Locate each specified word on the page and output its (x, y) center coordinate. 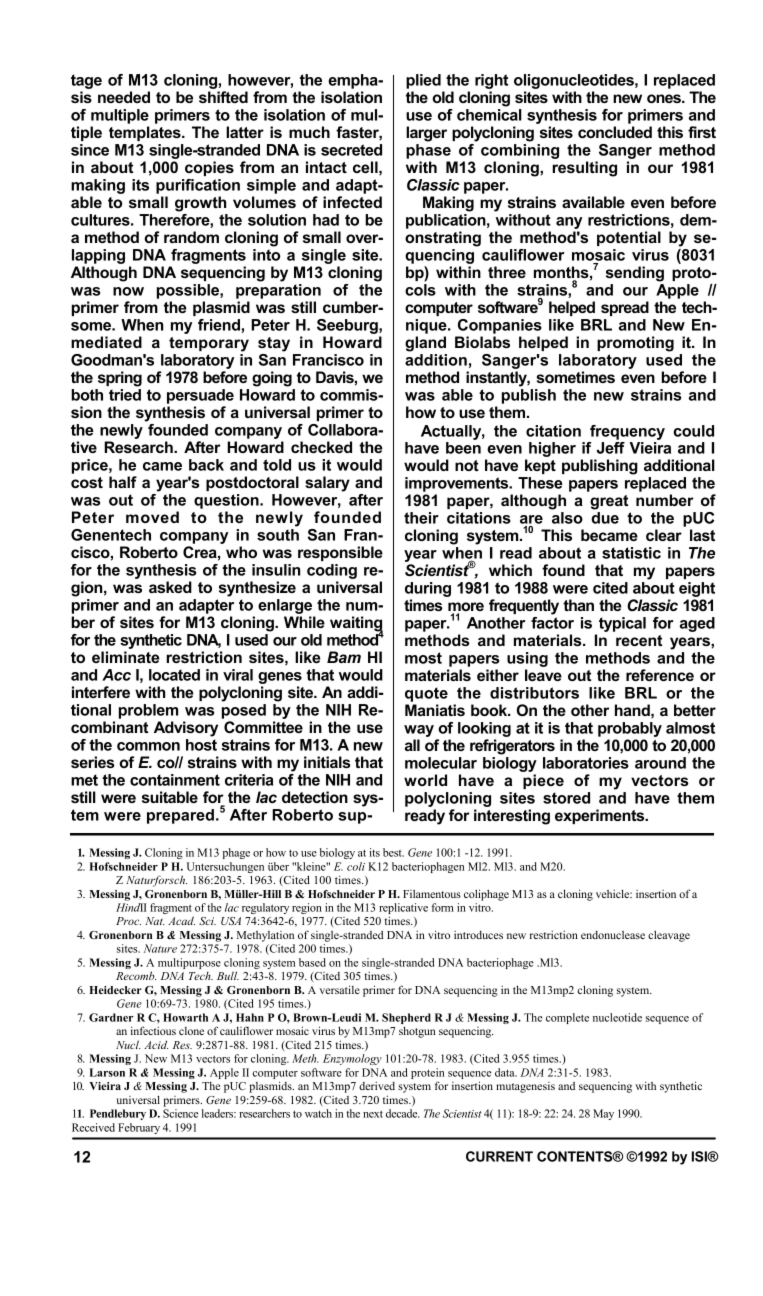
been (463, 448)
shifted (223, 97)
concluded (615, 132)
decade (402, 1113)
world (425, 780)
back (206, 465)
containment (175, 780)
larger (426, 134)
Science (180, 1113)
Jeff (611, 448)
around (660, 763)
